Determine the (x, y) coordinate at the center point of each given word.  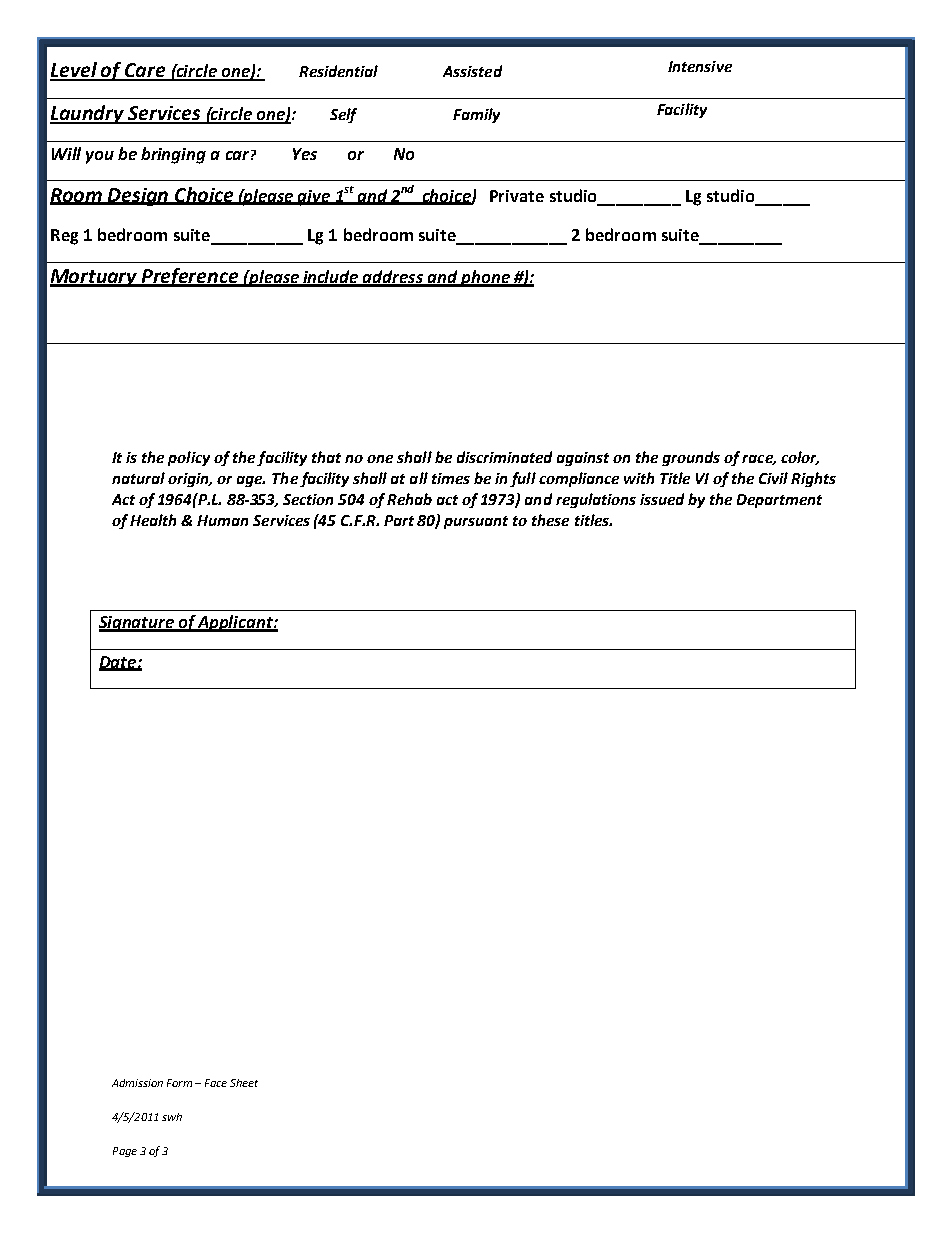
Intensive (700, 66)
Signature (137, 624)
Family (476, 115)
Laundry (88, 114)
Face (216, 1083)
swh (172, 1117)
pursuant (476, 522)
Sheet (244, 1083)
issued (662, 499)
